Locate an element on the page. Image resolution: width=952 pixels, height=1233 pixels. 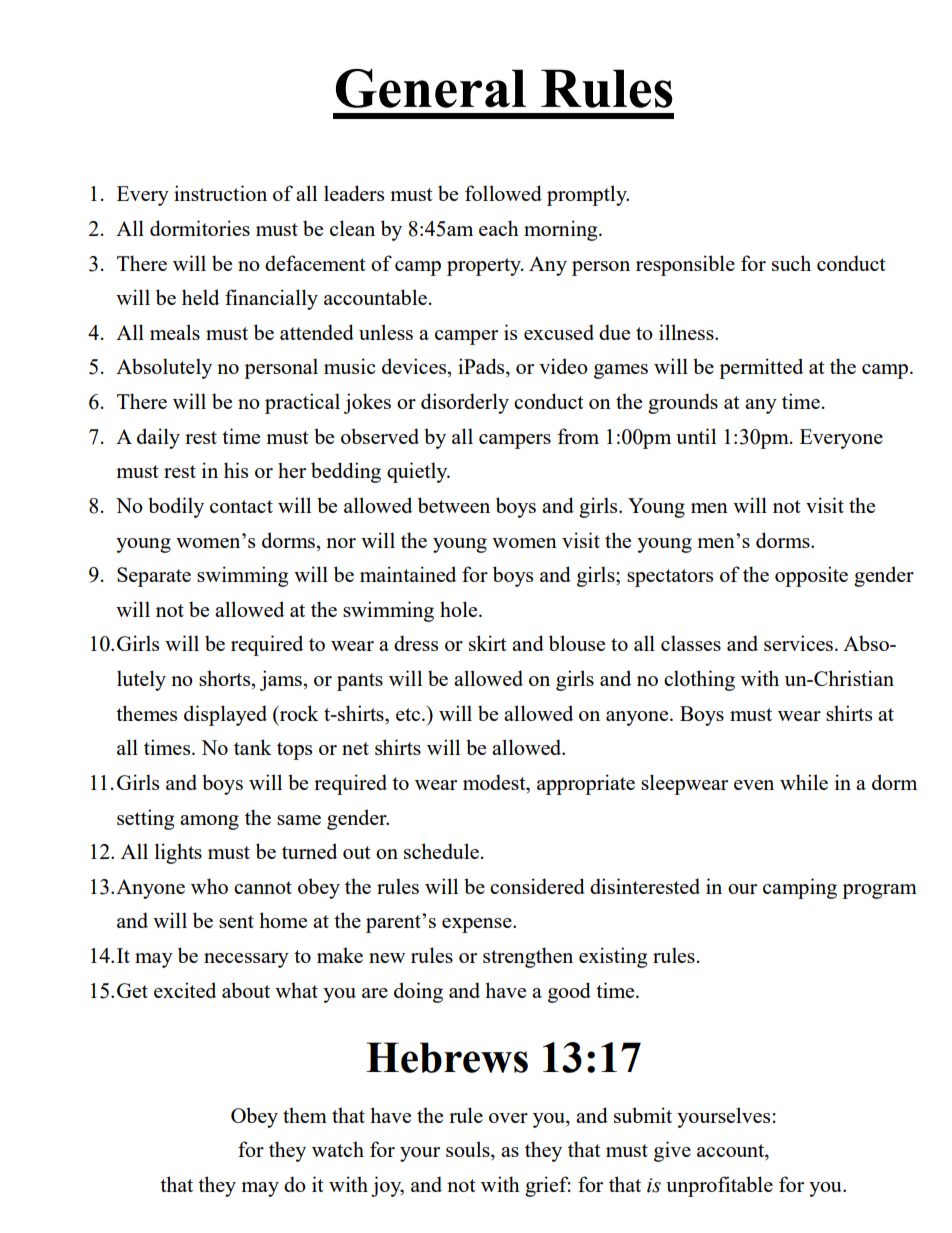
from is located at coordinates (578, 436).
